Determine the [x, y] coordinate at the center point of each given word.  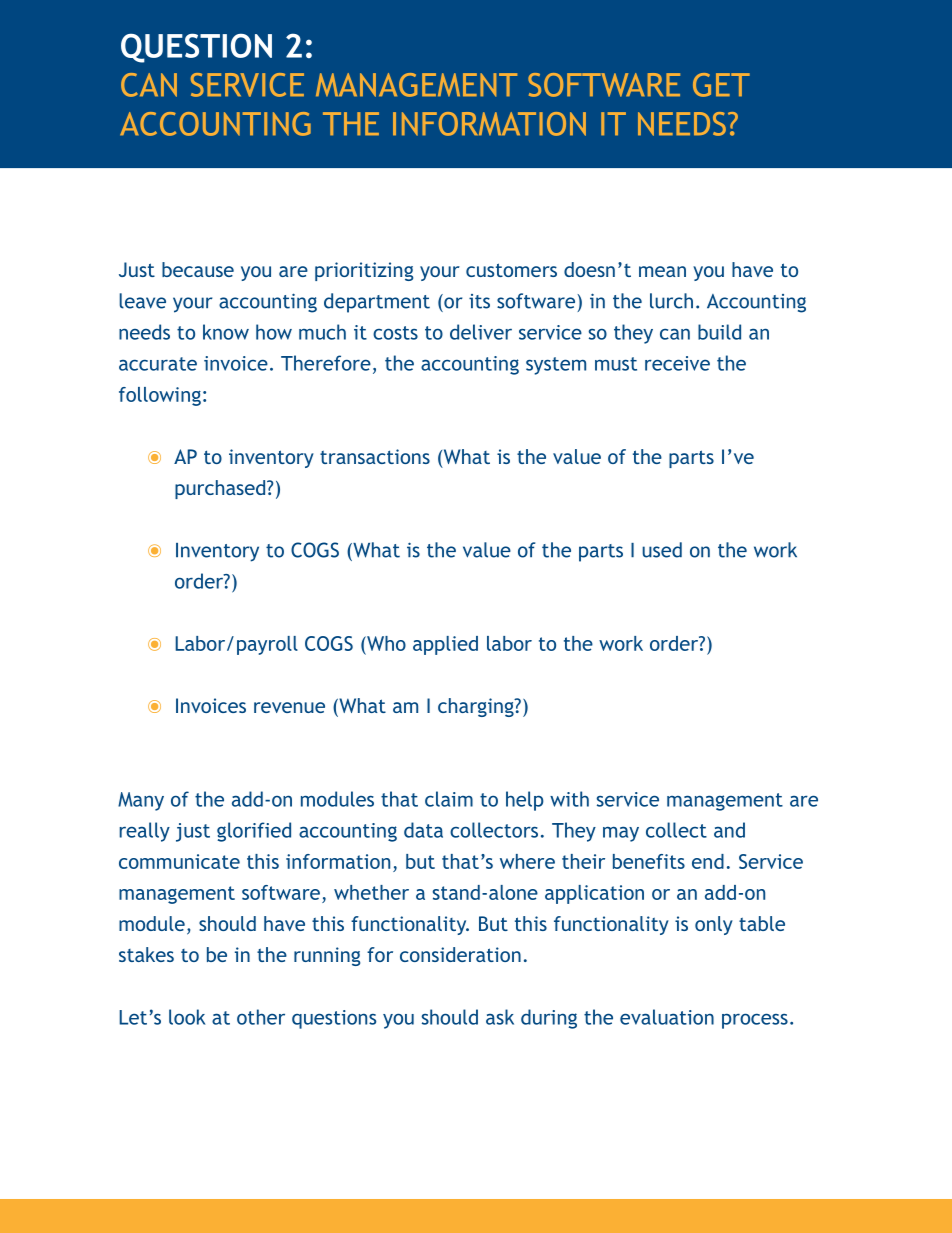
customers [511, 270]
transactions [375, 456]
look [187, 1017]
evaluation [667, 1017]
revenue [289, 707]
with [569, 799]
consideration [460, 954]
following [160, 396]
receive [677, 363]
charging [477, 707]
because [198, 269]
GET [721, 85]
